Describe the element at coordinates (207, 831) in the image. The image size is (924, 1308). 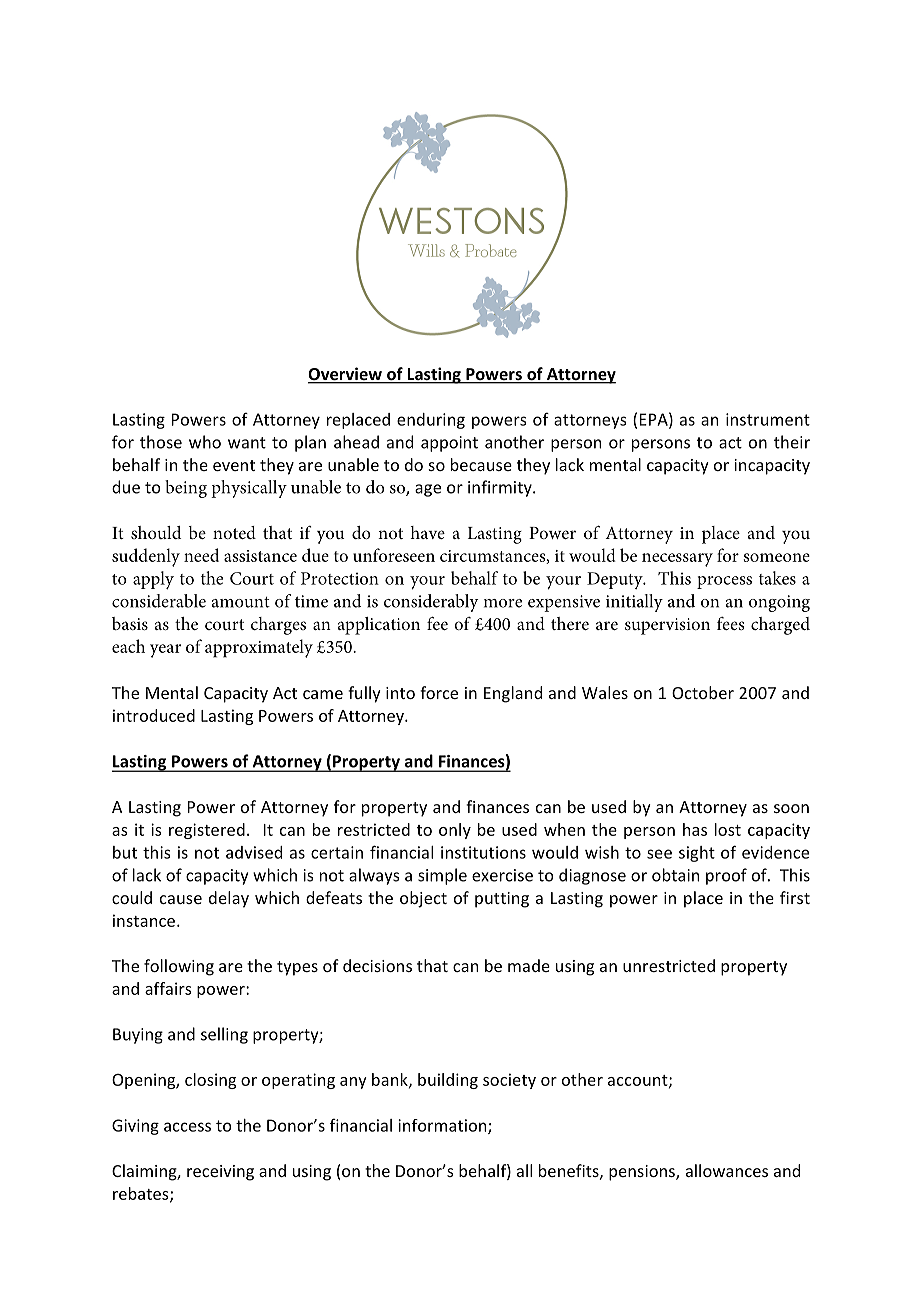
I see `registered` at that location.
